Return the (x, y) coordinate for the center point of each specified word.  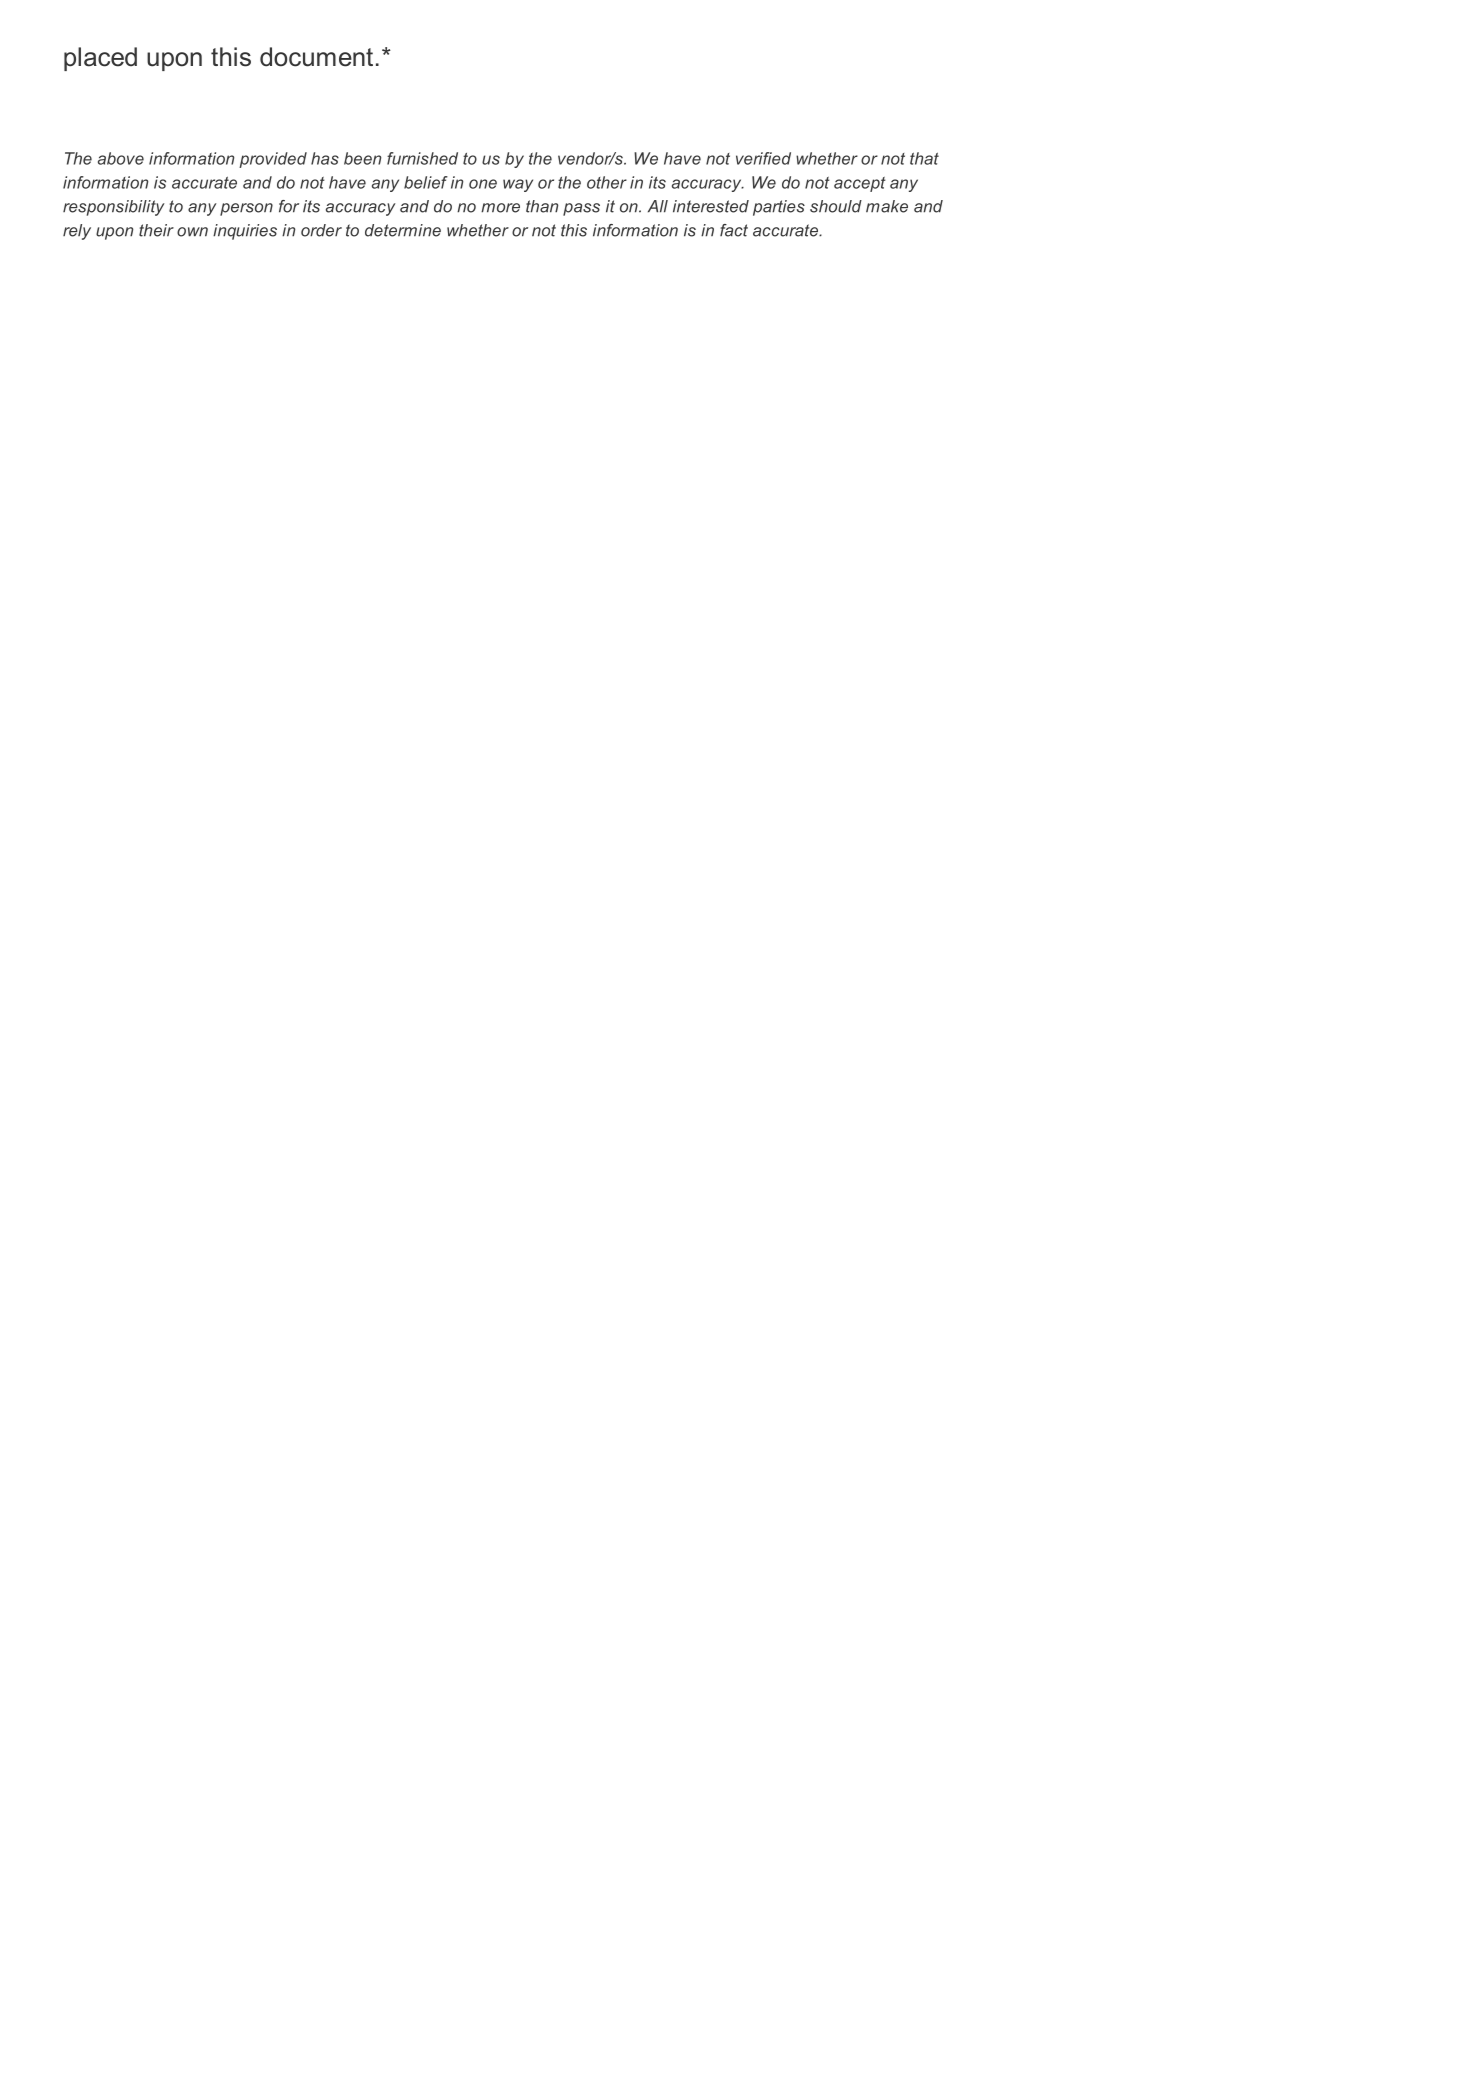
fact (734, 230)
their (156, 230)
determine (403, 230)
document (316, 57)
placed (100, 59)
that (924, 158)
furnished (422, 158)
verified (763, 158)
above (121, 158)
